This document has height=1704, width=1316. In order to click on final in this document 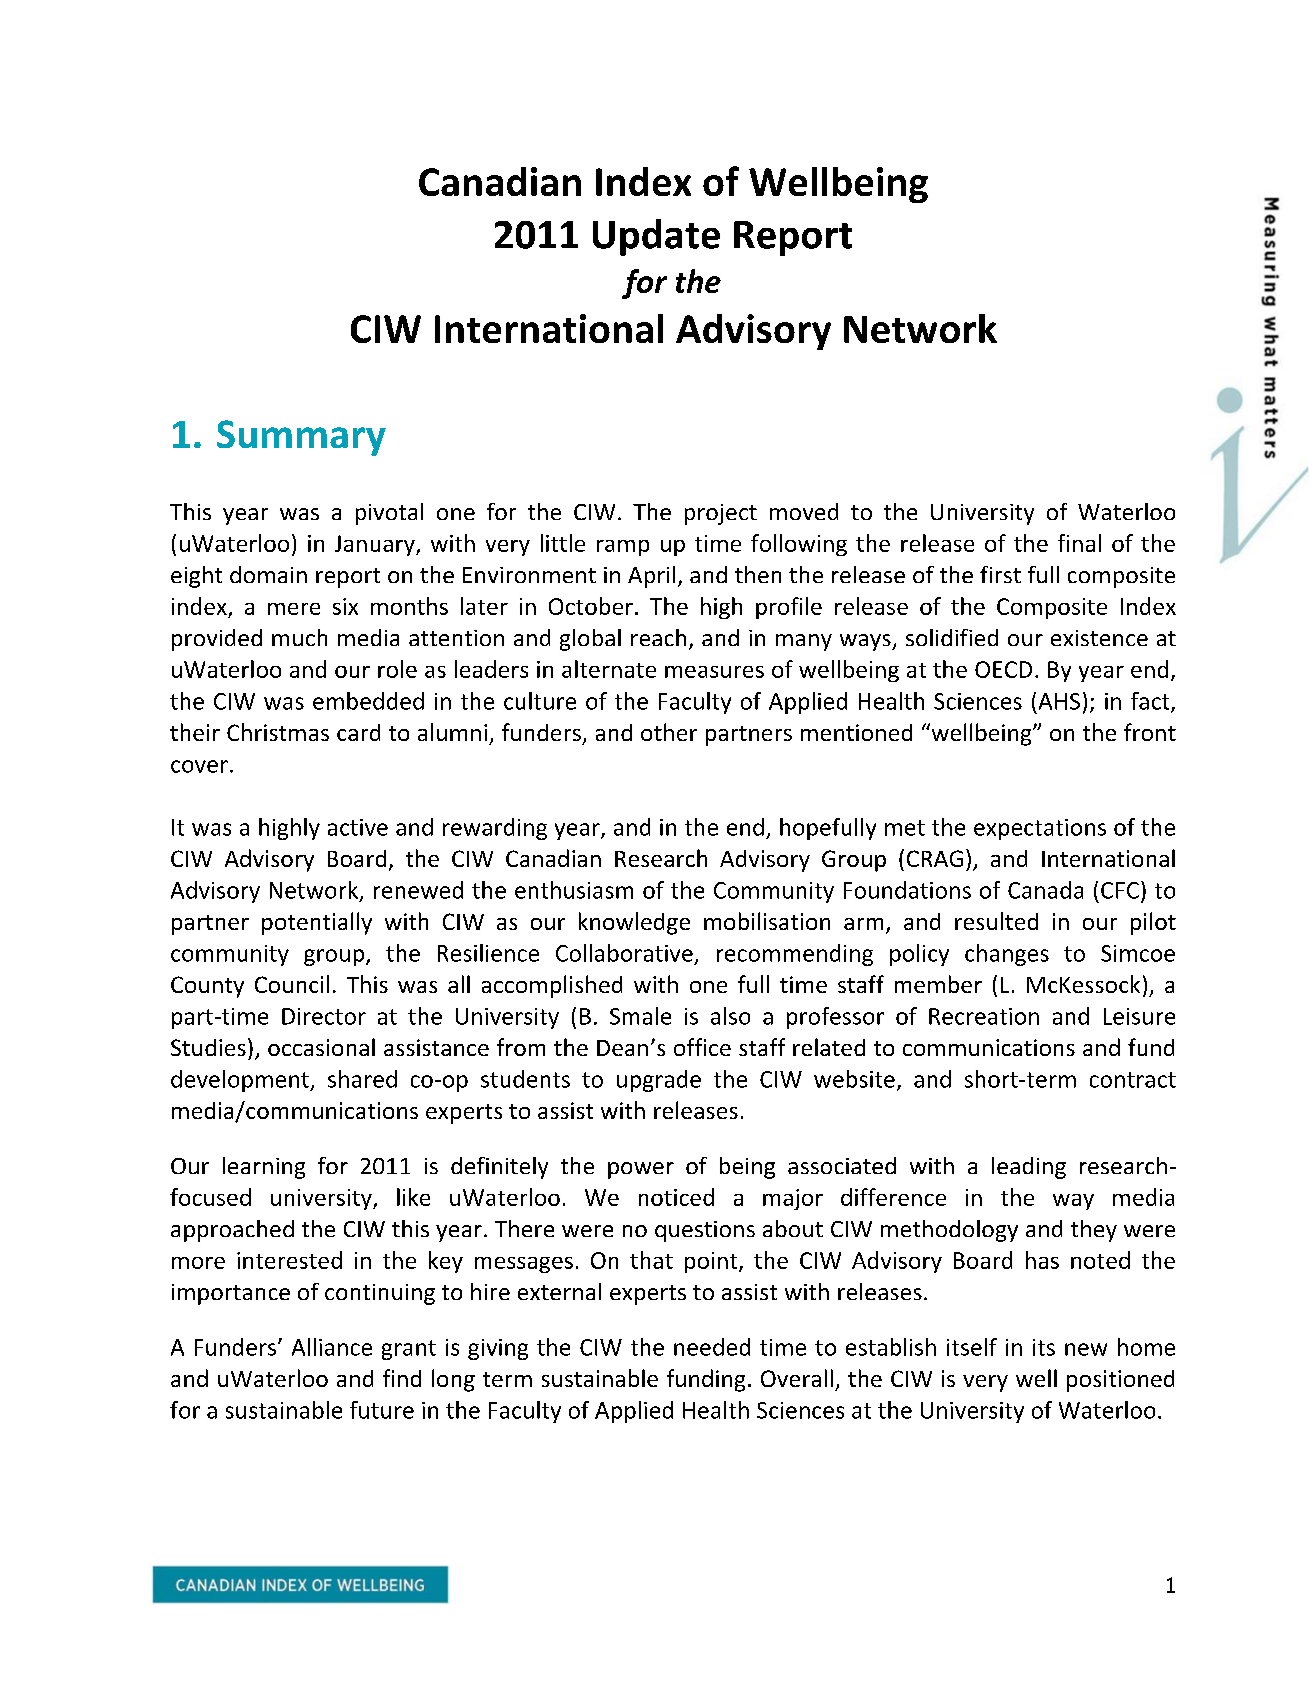, I will do `click(1079, 543)`.
